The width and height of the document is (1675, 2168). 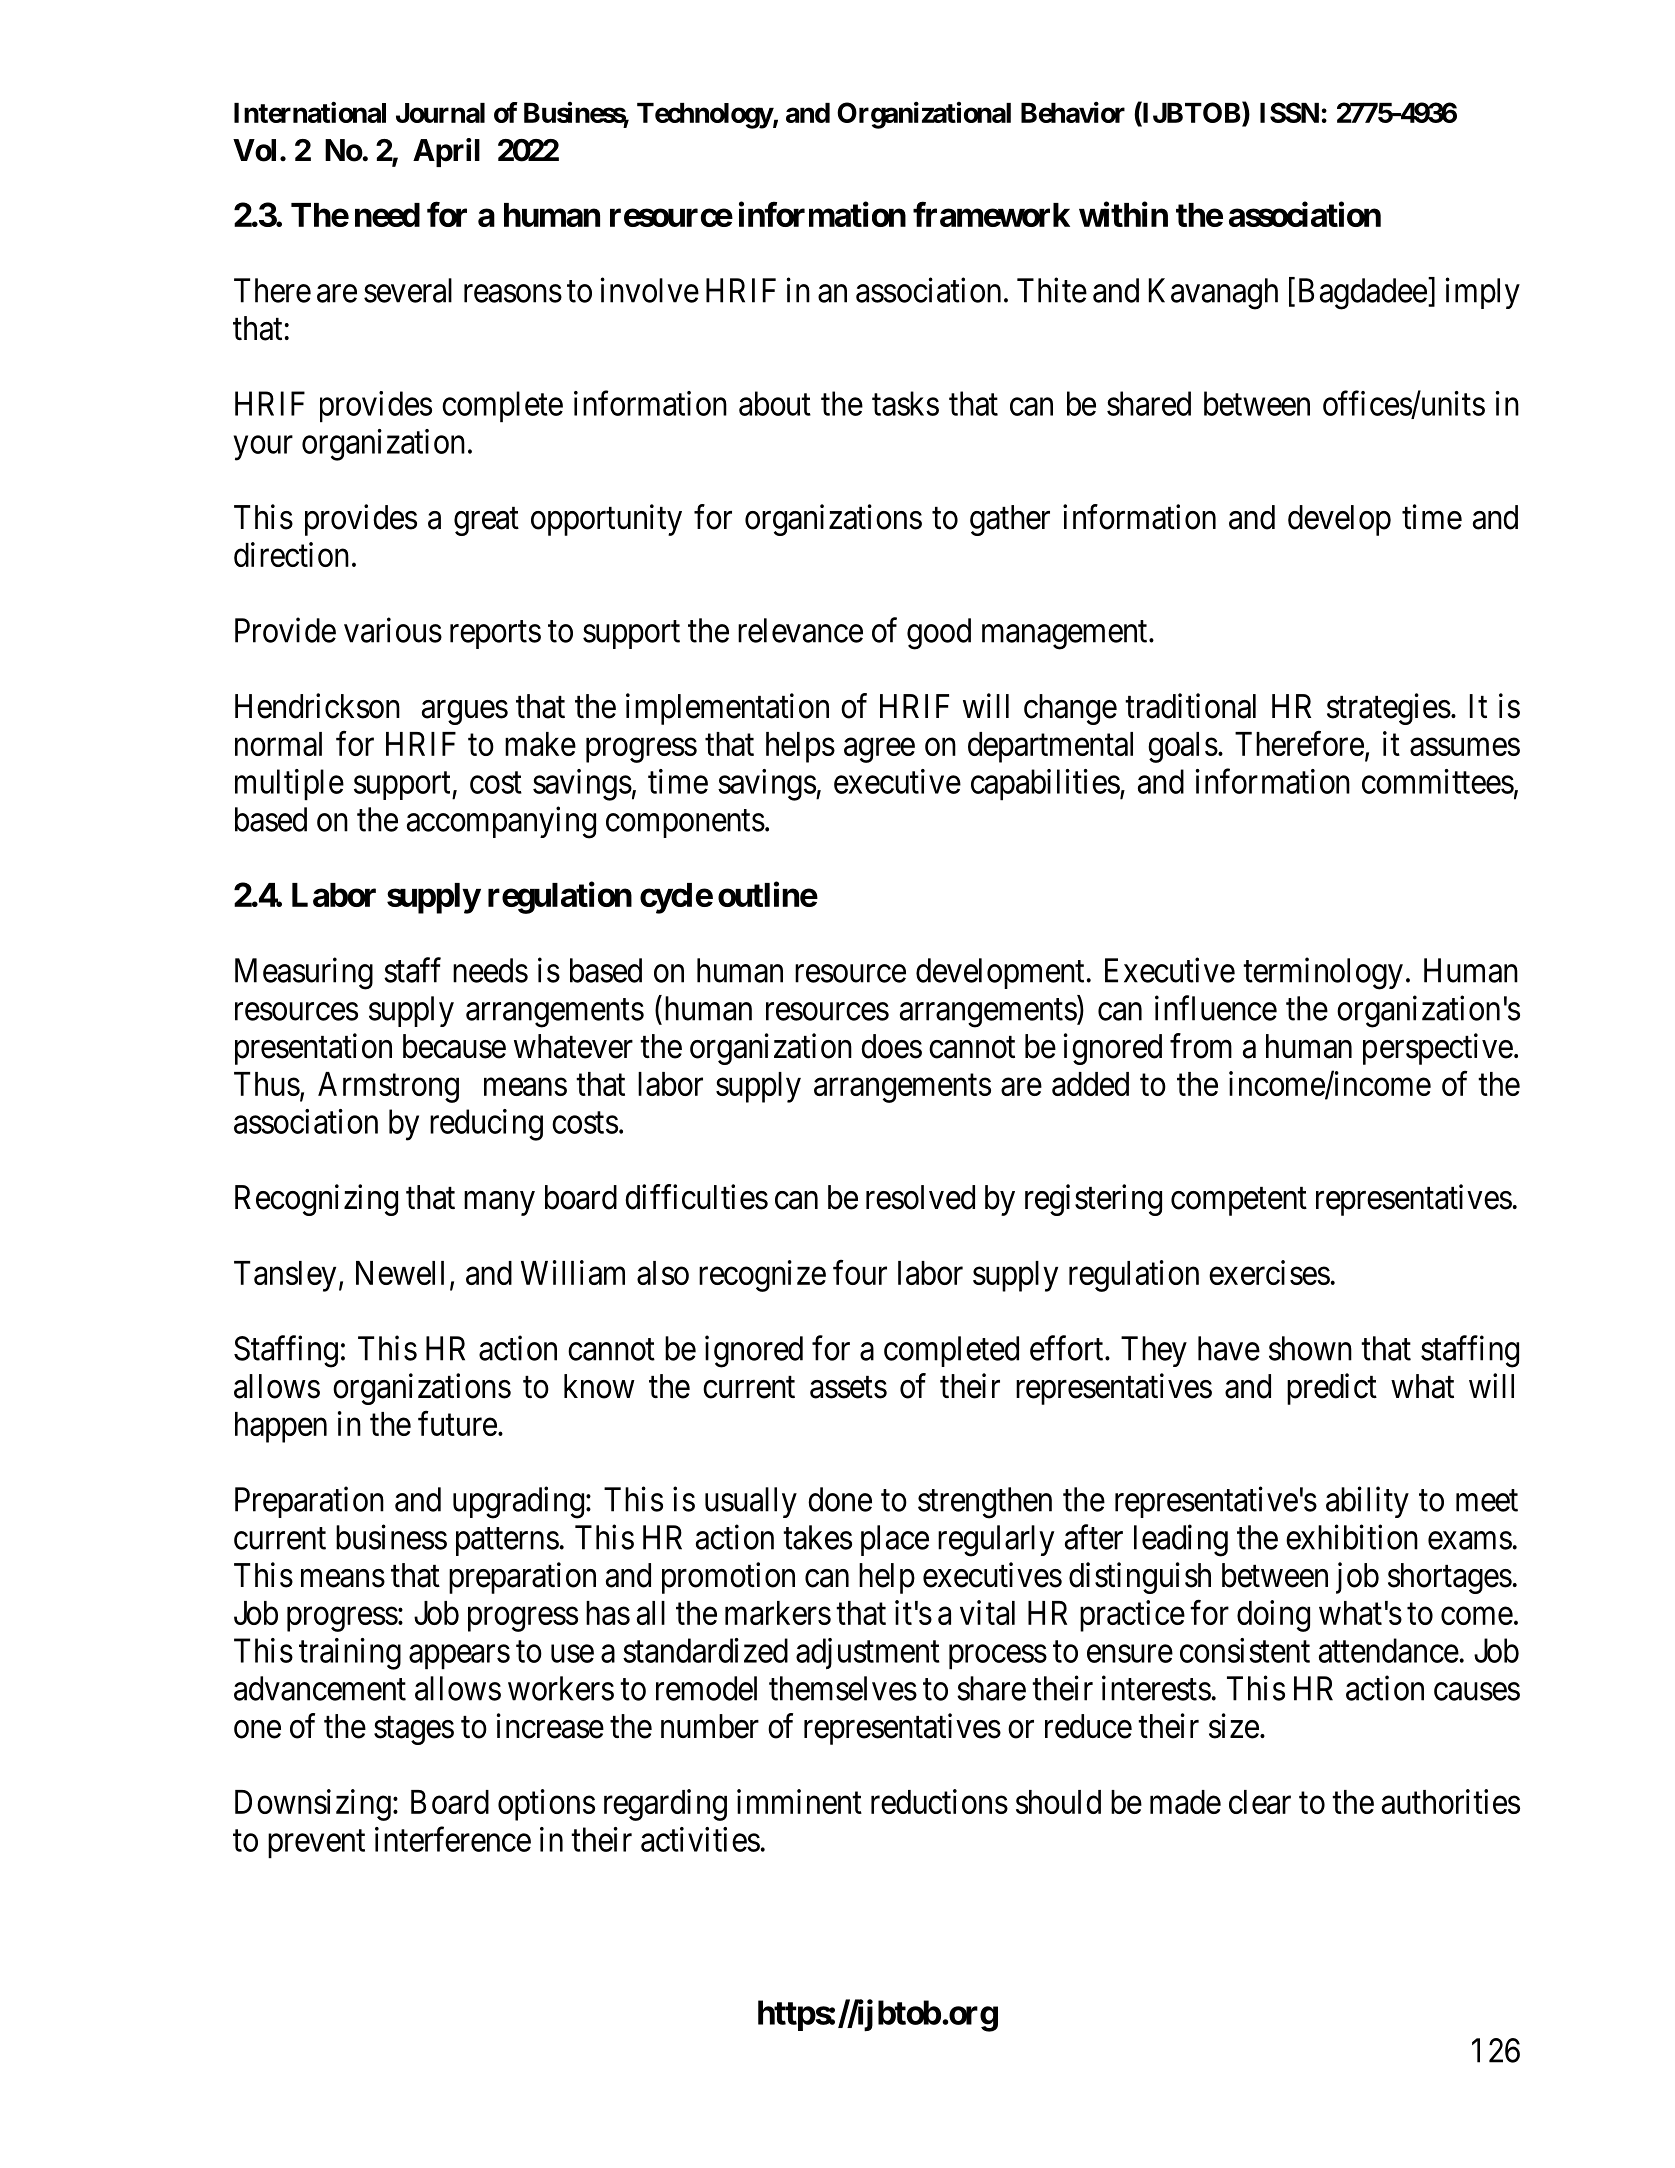 I want to click on Kavanagh, so click(x=1213, y=294).
